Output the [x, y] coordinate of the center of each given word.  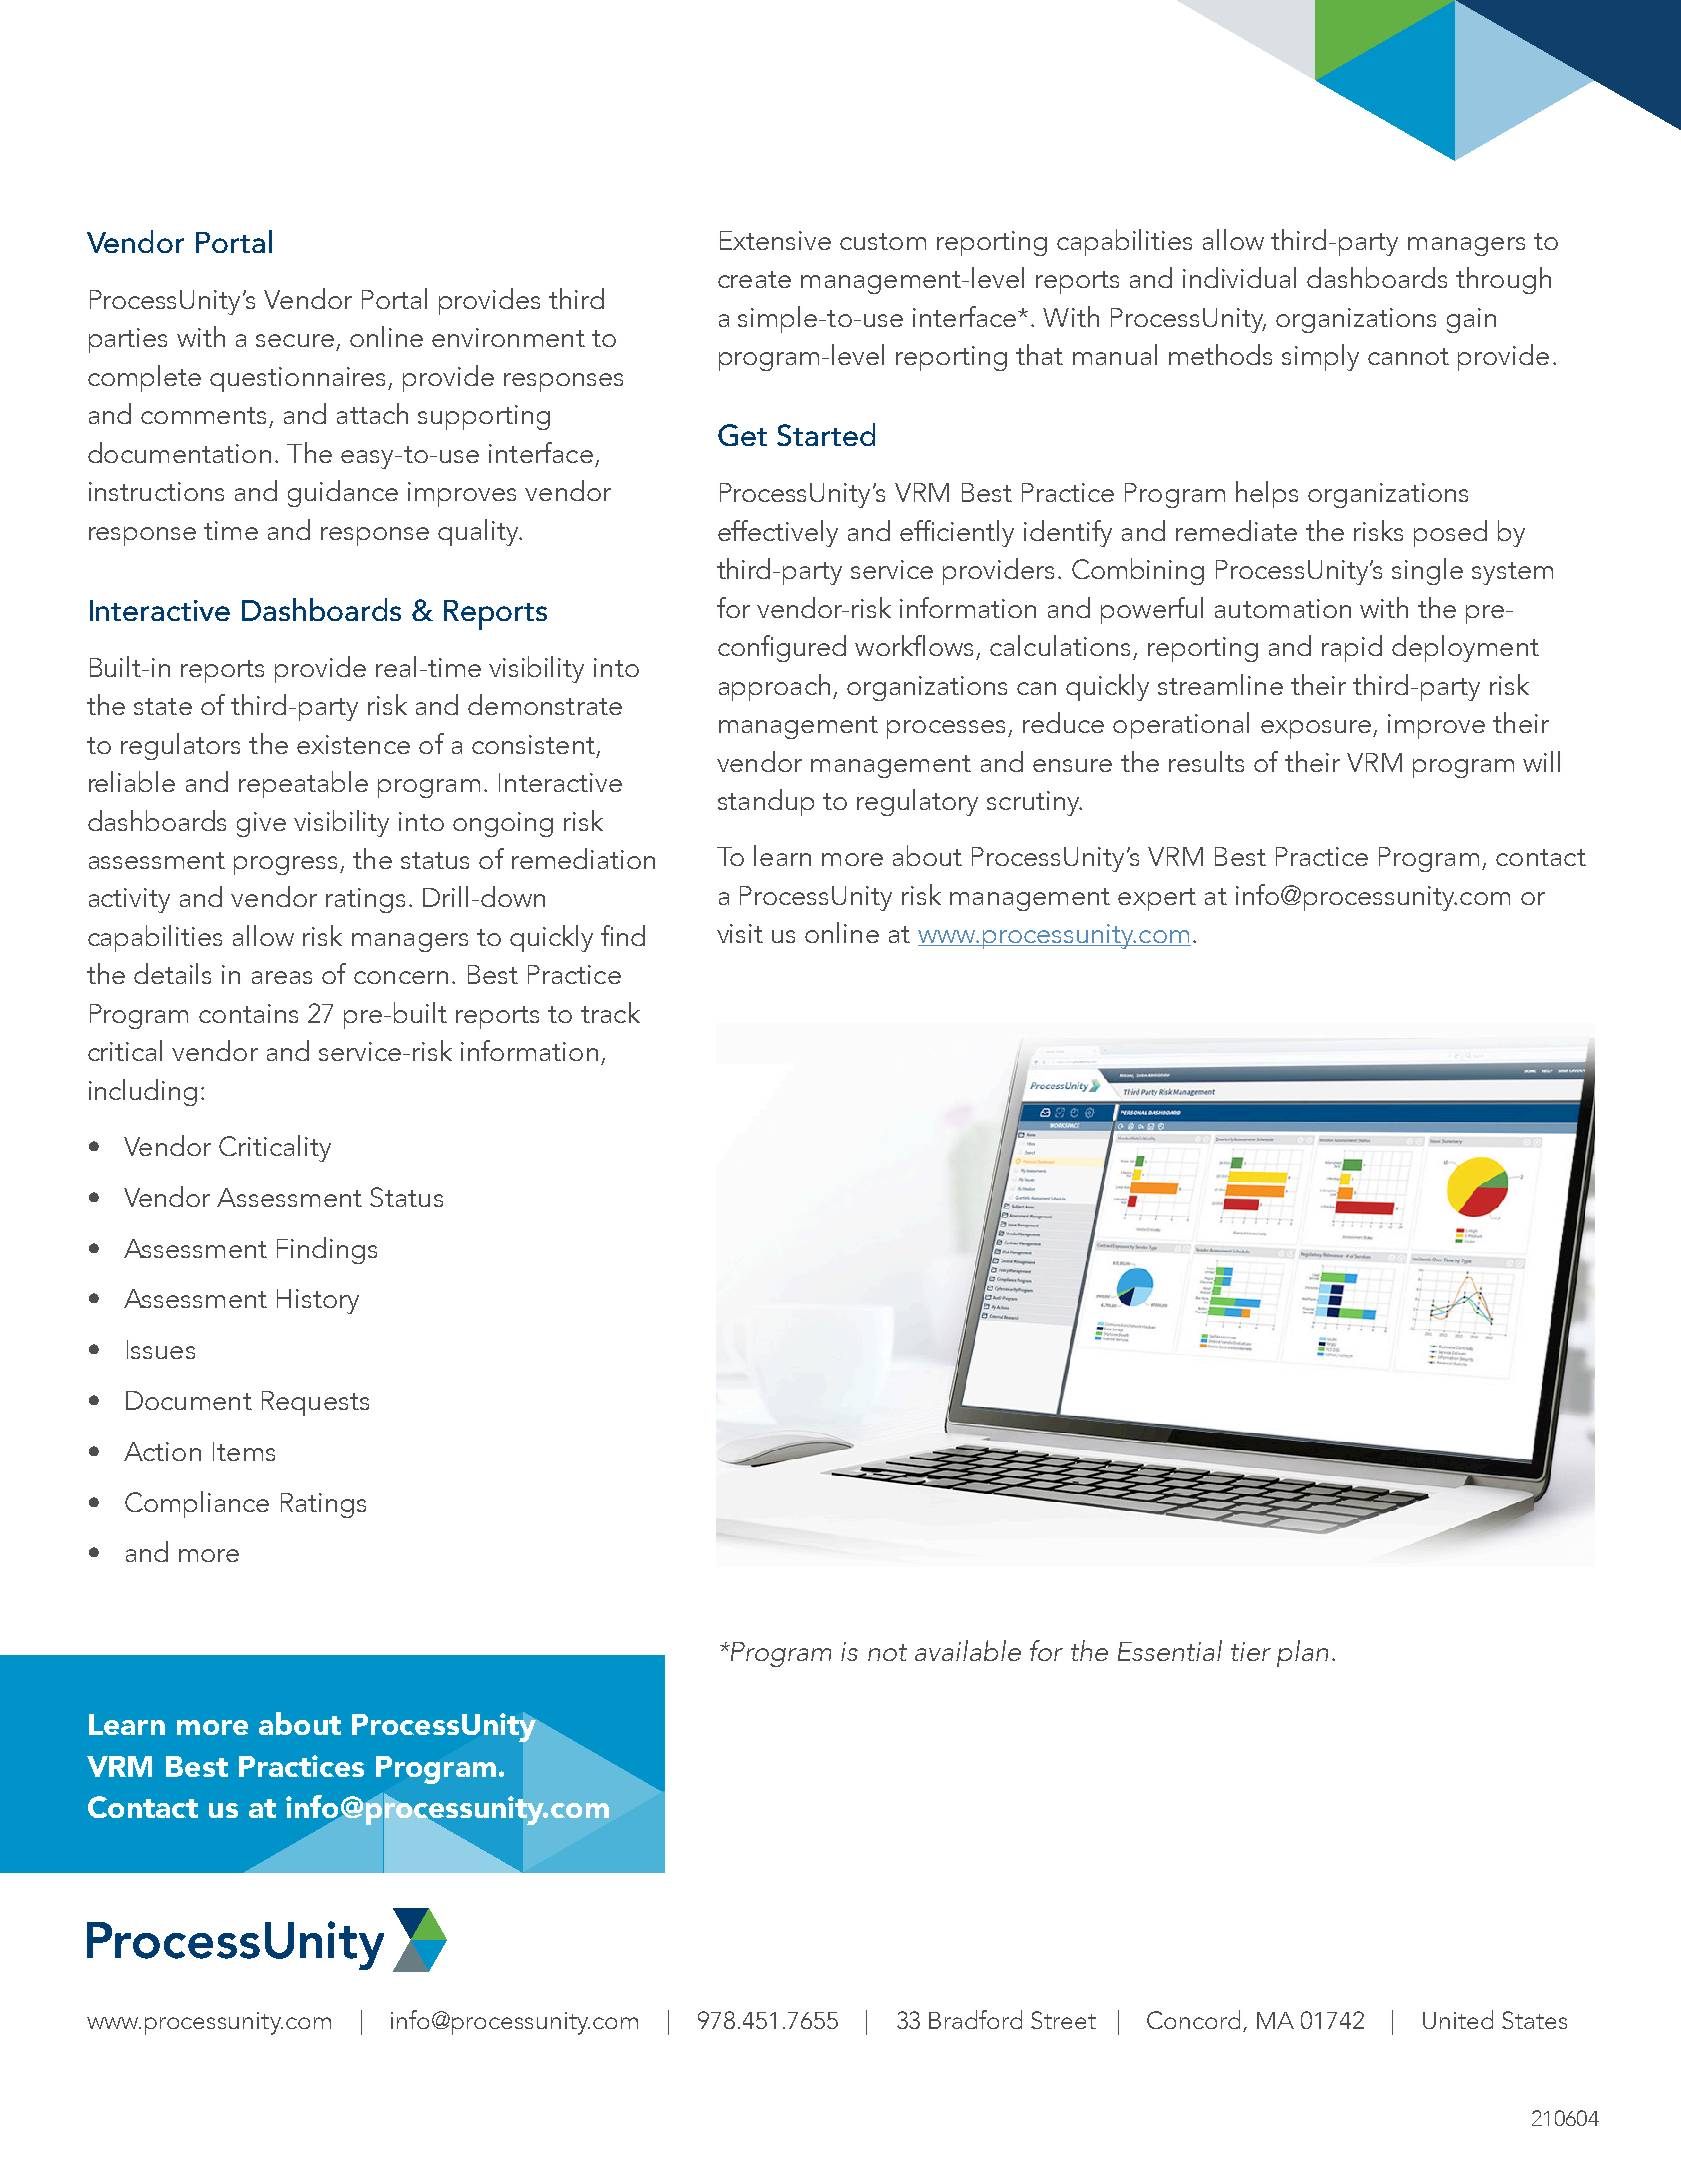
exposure [1316, 729]
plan [1302, 1653]
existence [353, 744]
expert [1157, 899]
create [754, 279]
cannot [1408, 356]
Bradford [975, 2019]
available [968, 1650]
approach [774, 687]
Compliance [197, 1504]
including [143, 1092]
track [610, 1012]
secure [295, 340]
